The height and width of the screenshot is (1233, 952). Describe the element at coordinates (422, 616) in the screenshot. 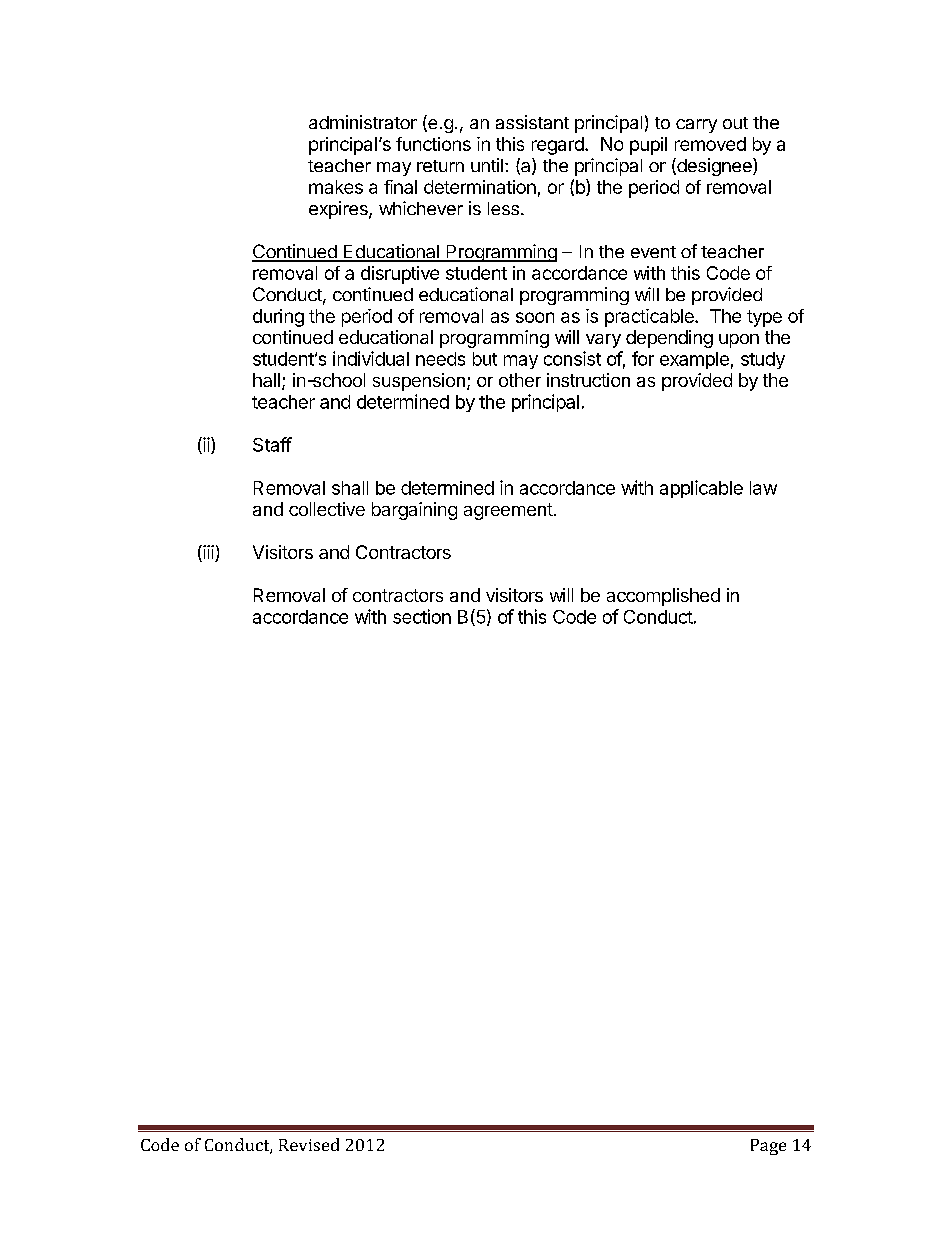

I see `section` at that location.
